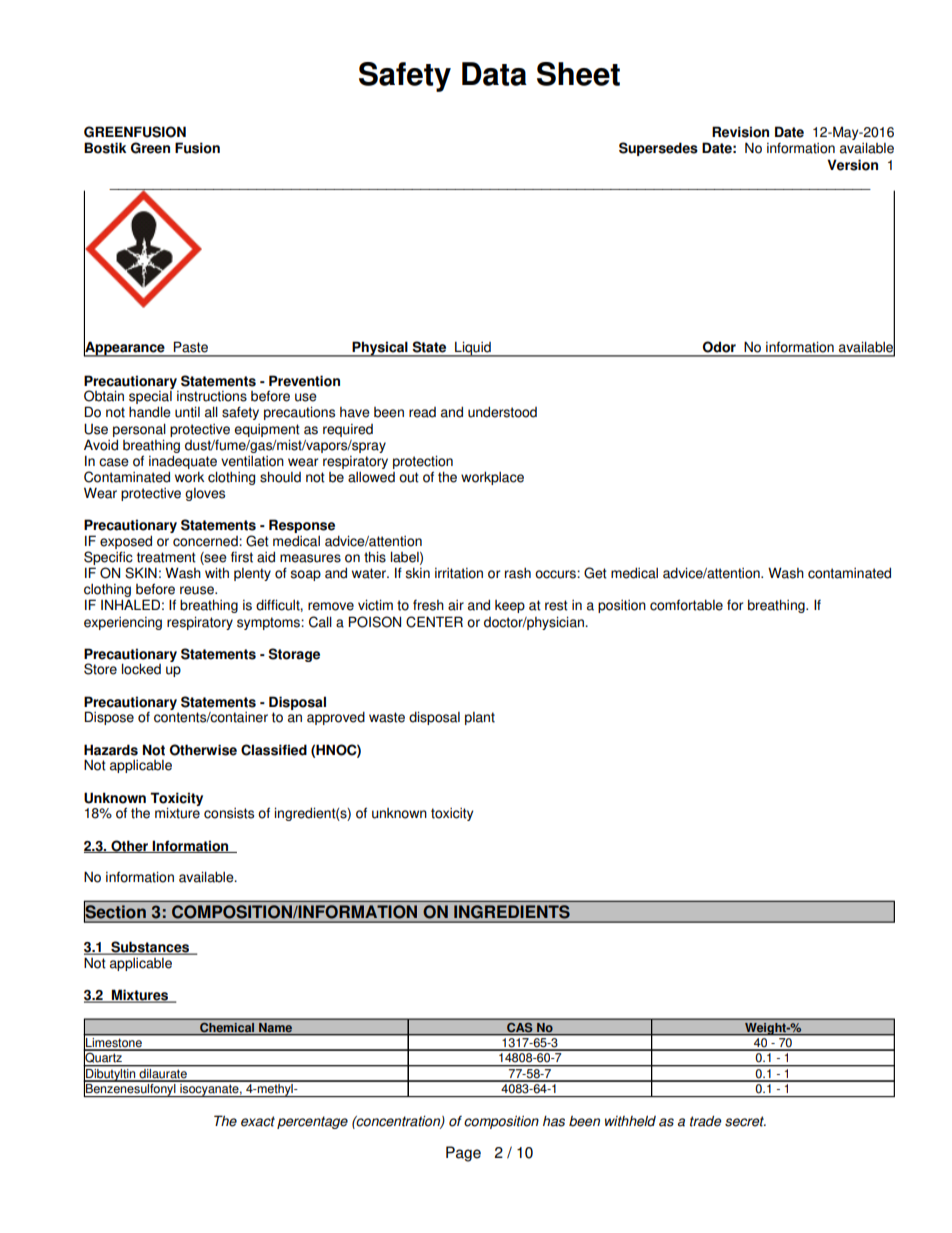 Image resolution: width=952 pixels, height=1233 pixels. Describe the element at coordinates (183, 462) in the screenshot. I see `inadequate` at that location.
